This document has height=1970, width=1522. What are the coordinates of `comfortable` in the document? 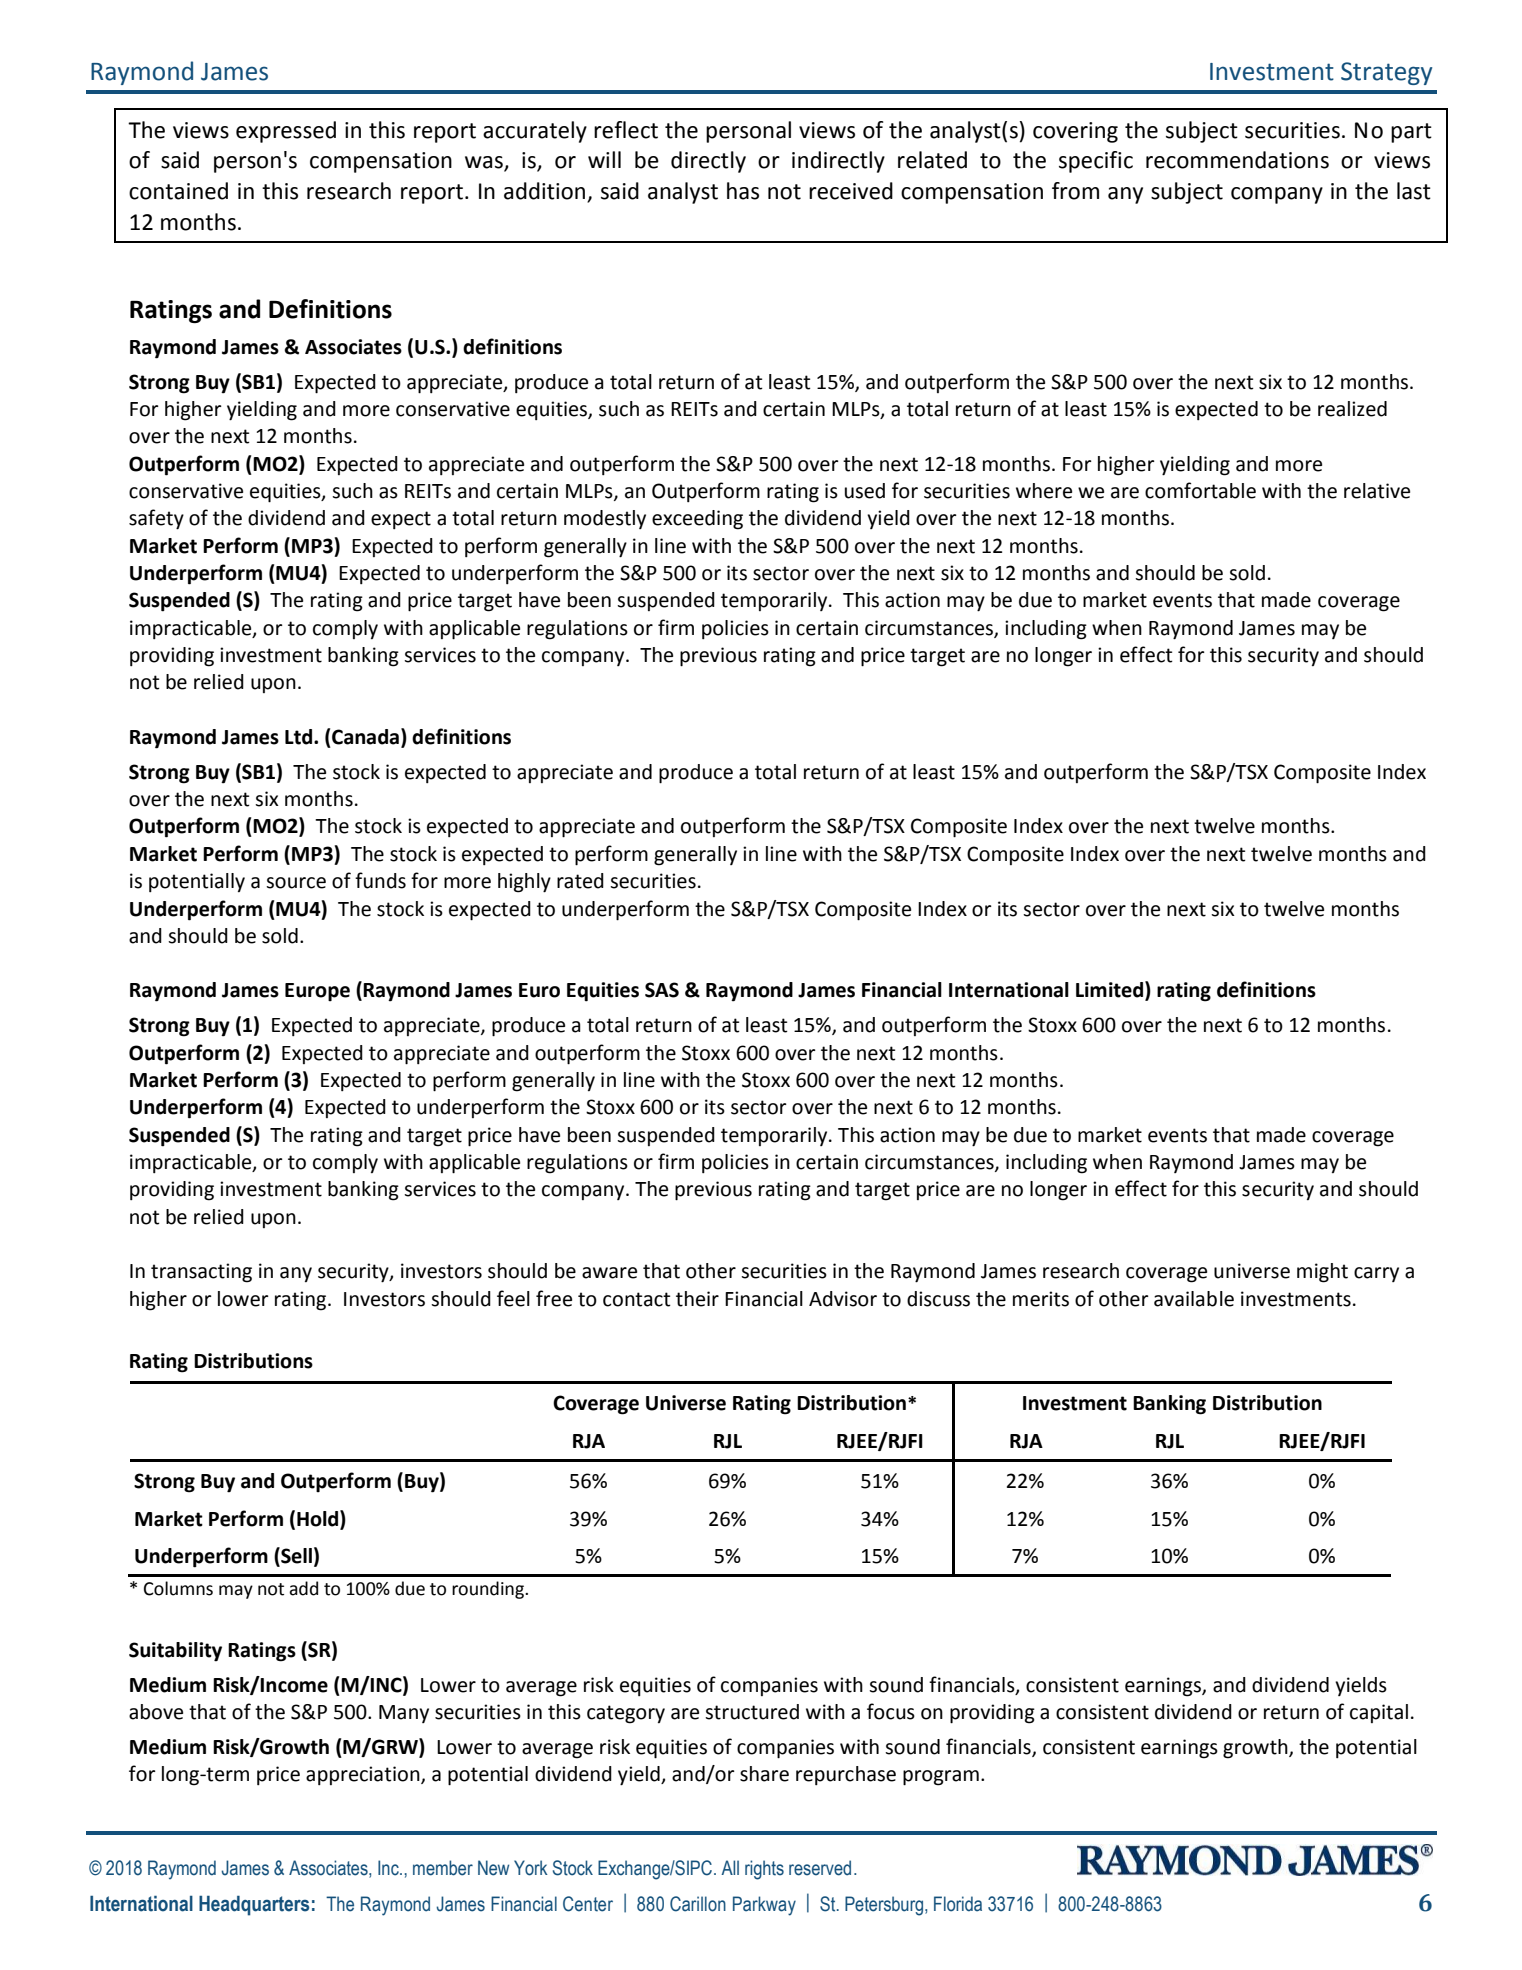 It's located at (1200, 490).
